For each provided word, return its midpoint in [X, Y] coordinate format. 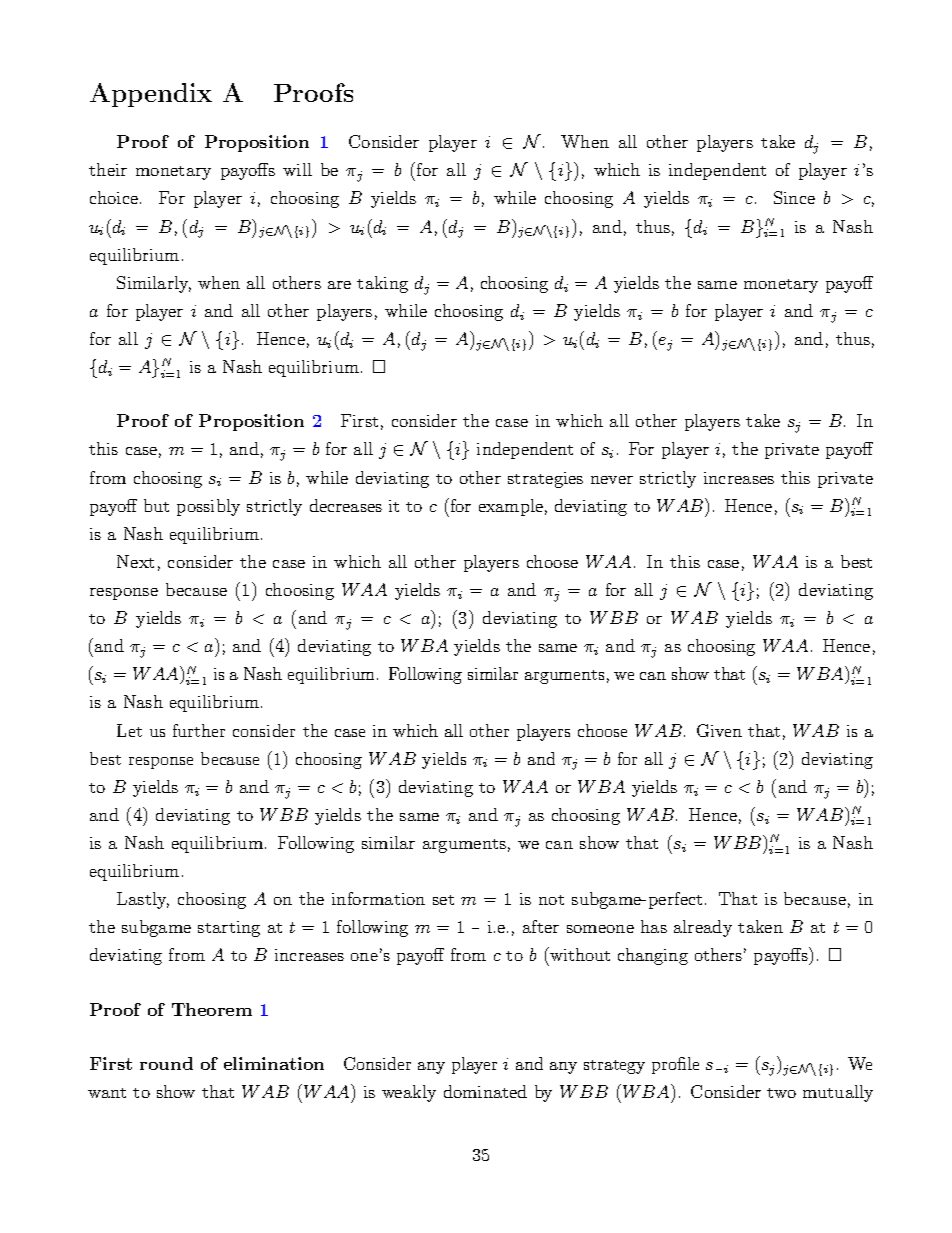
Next [135, 561]
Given [719, 730]
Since [794, 197]
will [297, 169]
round [166, 1063]
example [511, 507]
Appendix [151, 95]
